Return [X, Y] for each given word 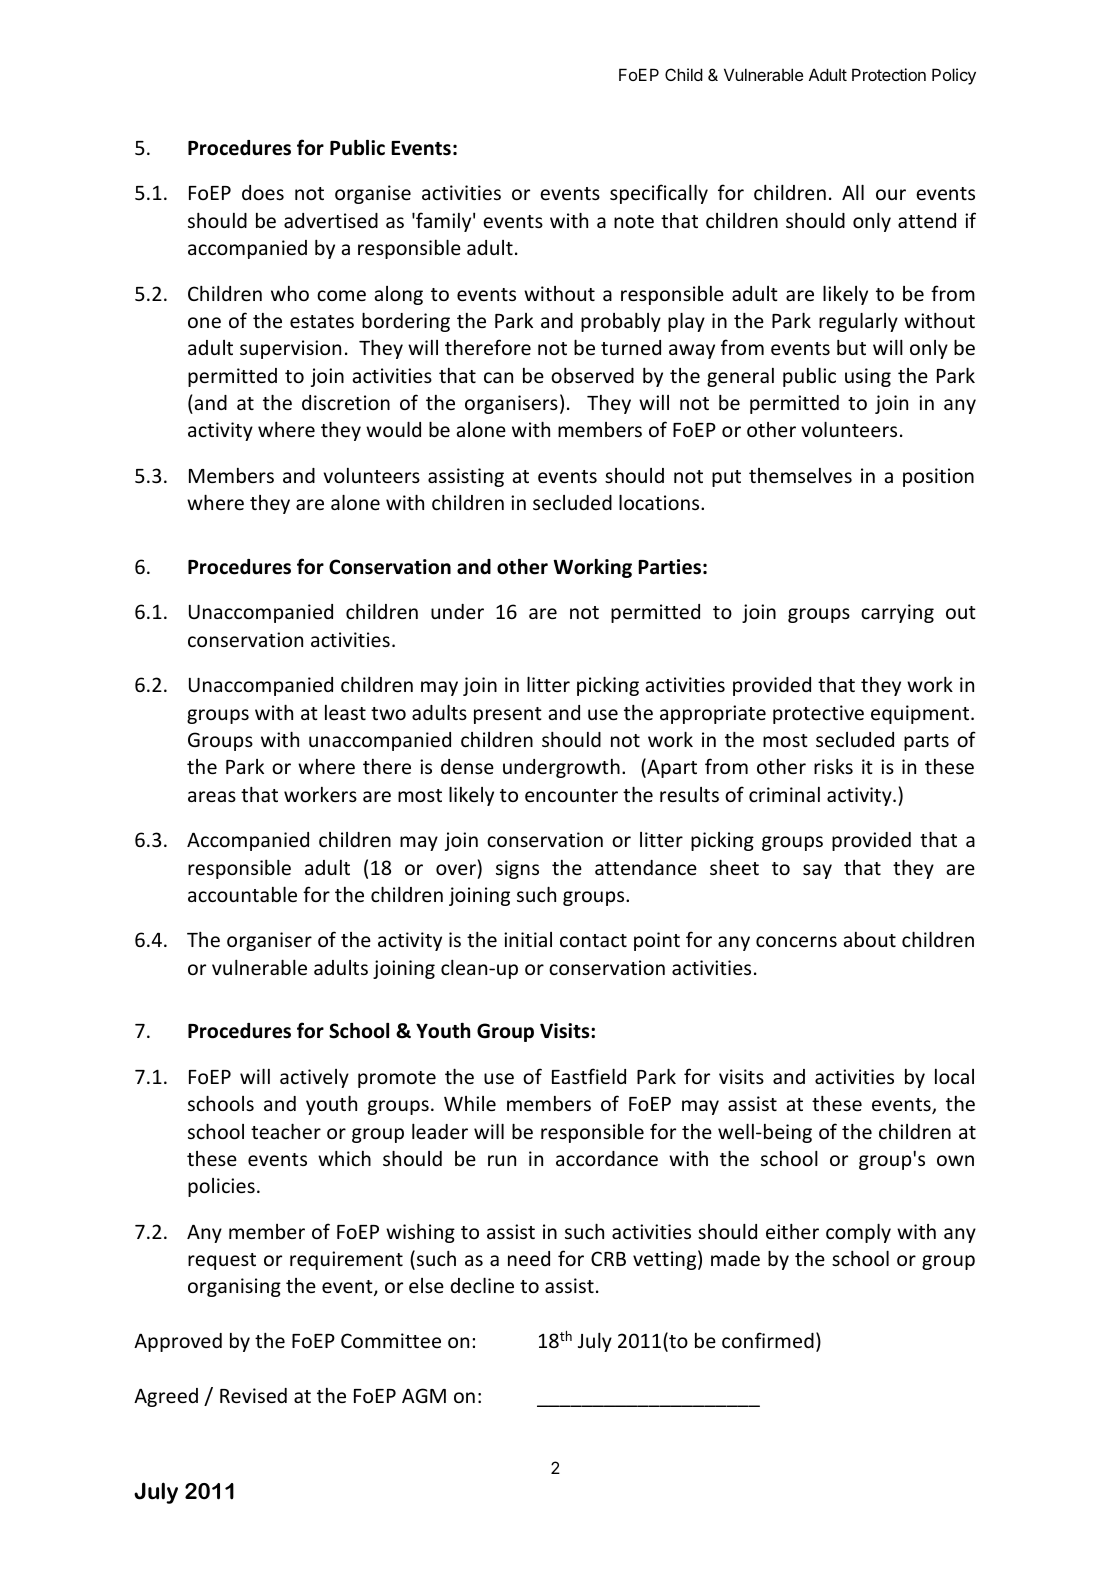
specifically [659, 194]
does [263, 192]
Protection [889, 74]
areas [212, 796]
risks [833, 766]
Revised [253, 1395]
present [508, 715]
